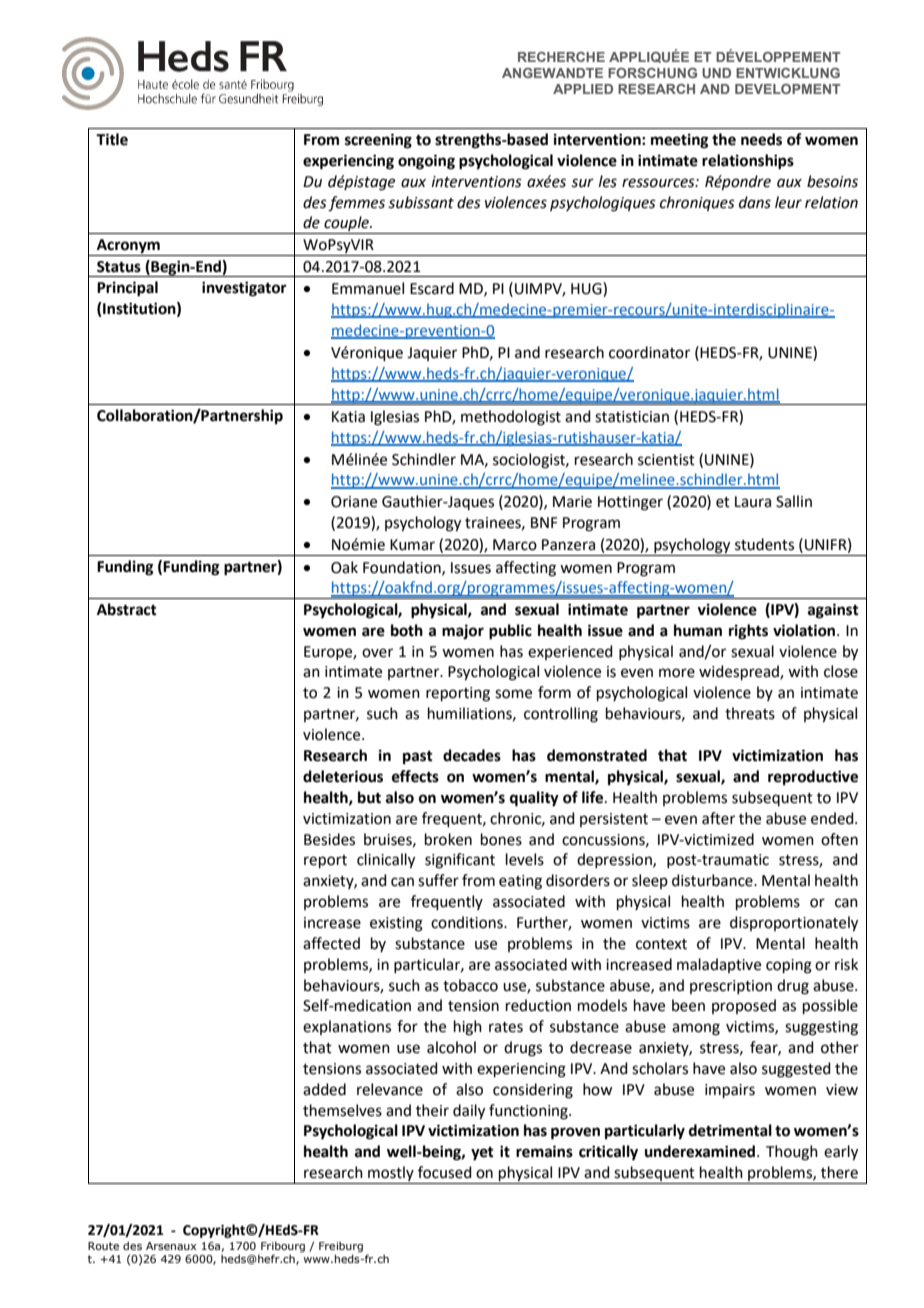 The width and height of the screenshot is (924, 1308). I want to click on after, so click(718, 818).
